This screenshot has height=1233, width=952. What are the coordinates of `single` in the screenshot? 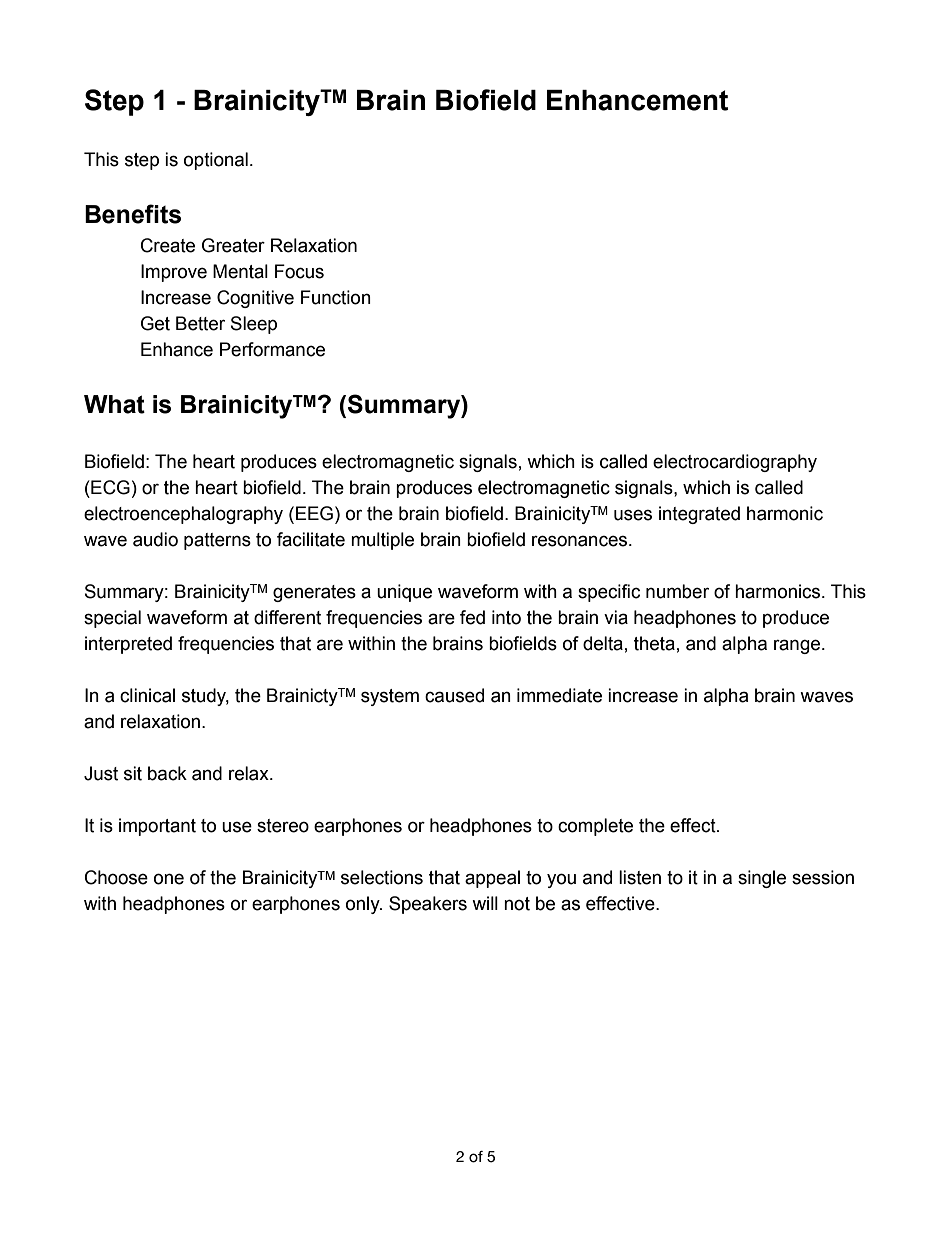 It's located at (762, 879).
